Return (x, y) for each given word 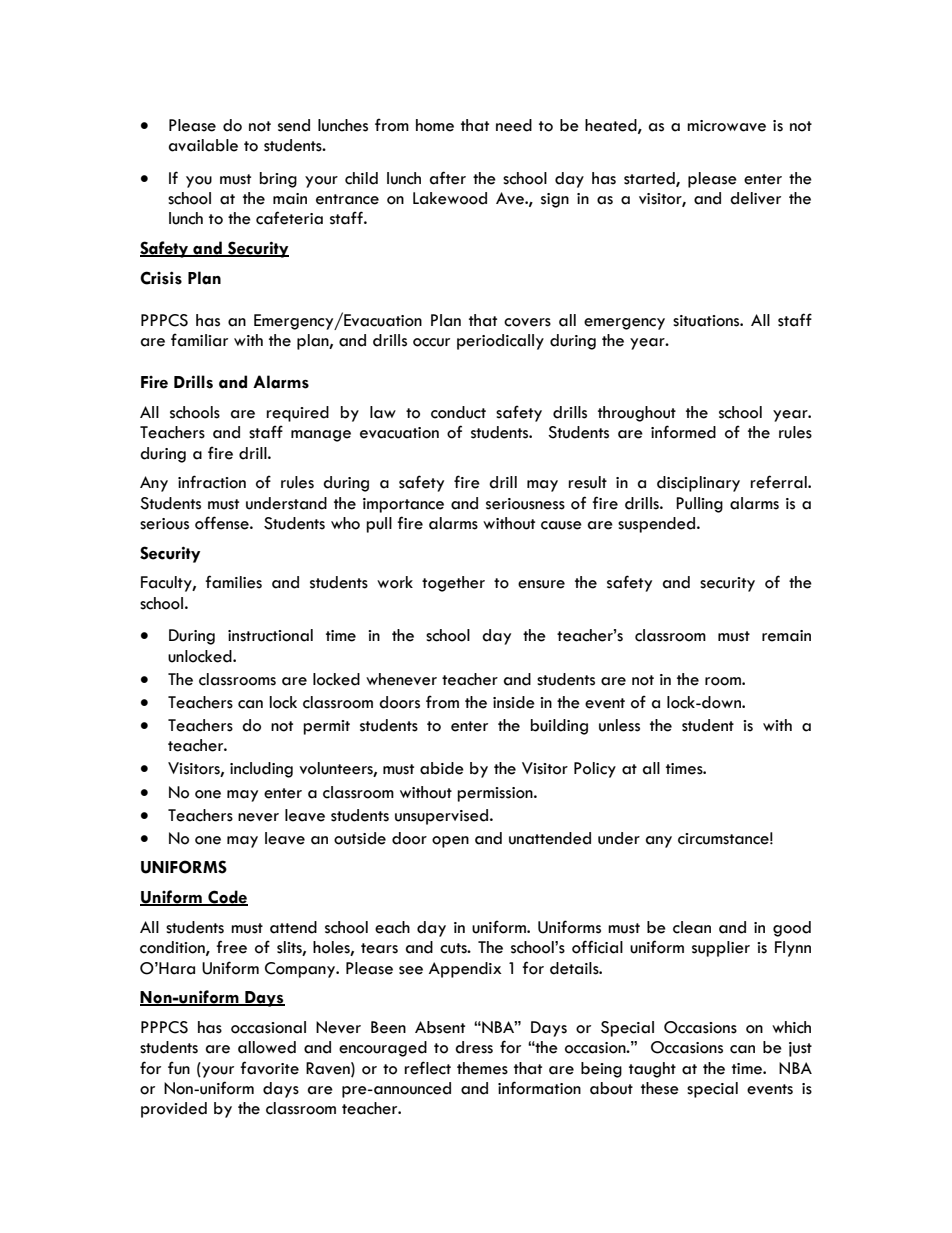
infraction (212, 482)
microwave (726, 126)
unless (619, 725)
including (261, 770)
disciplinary (698, 484)
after (448, 178)
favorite (269, 1068)
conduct (458, 412)
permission (496, 794)
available (203, 145)
